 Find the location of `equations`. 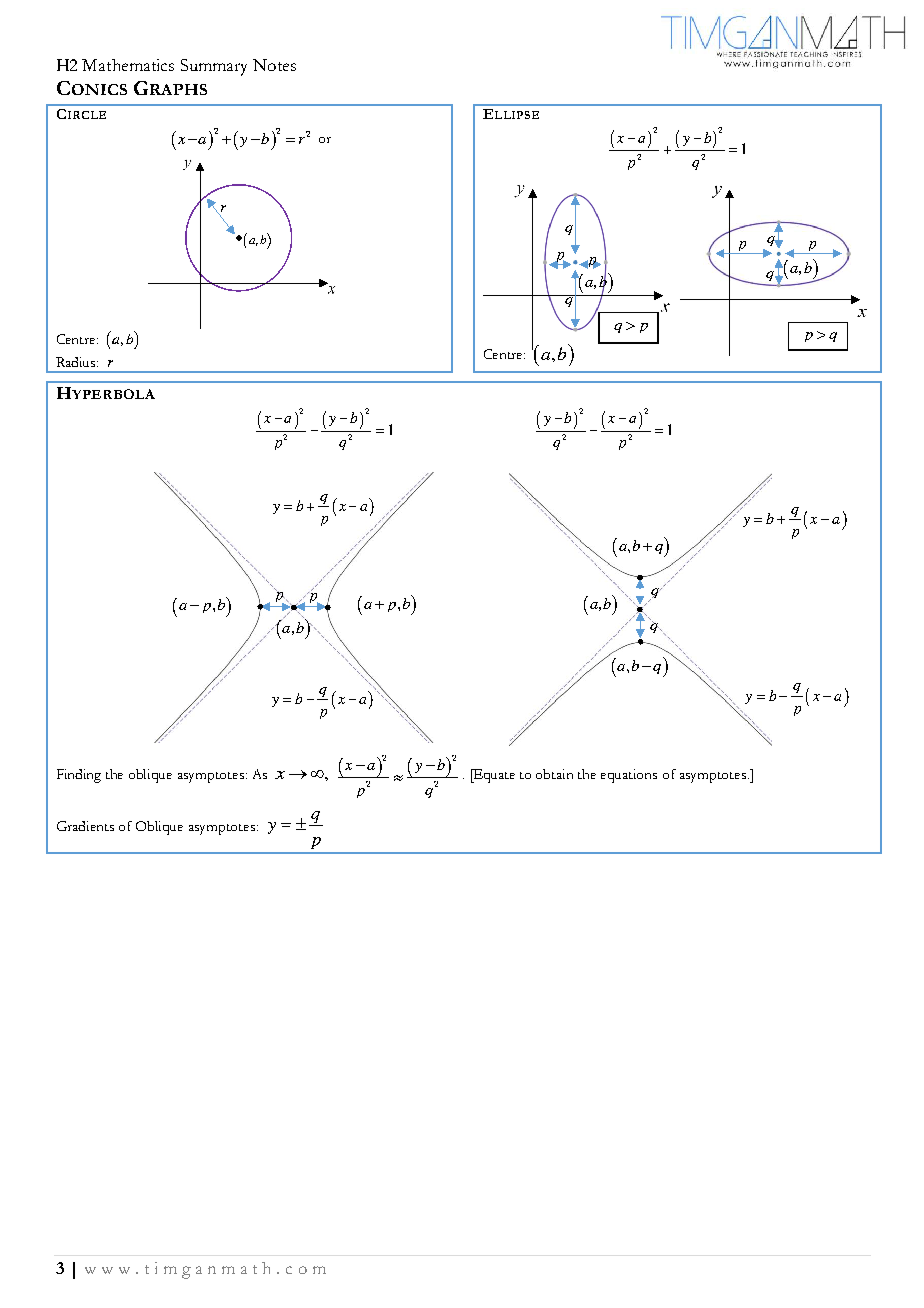

equations is located at coordinates (629, 776).
